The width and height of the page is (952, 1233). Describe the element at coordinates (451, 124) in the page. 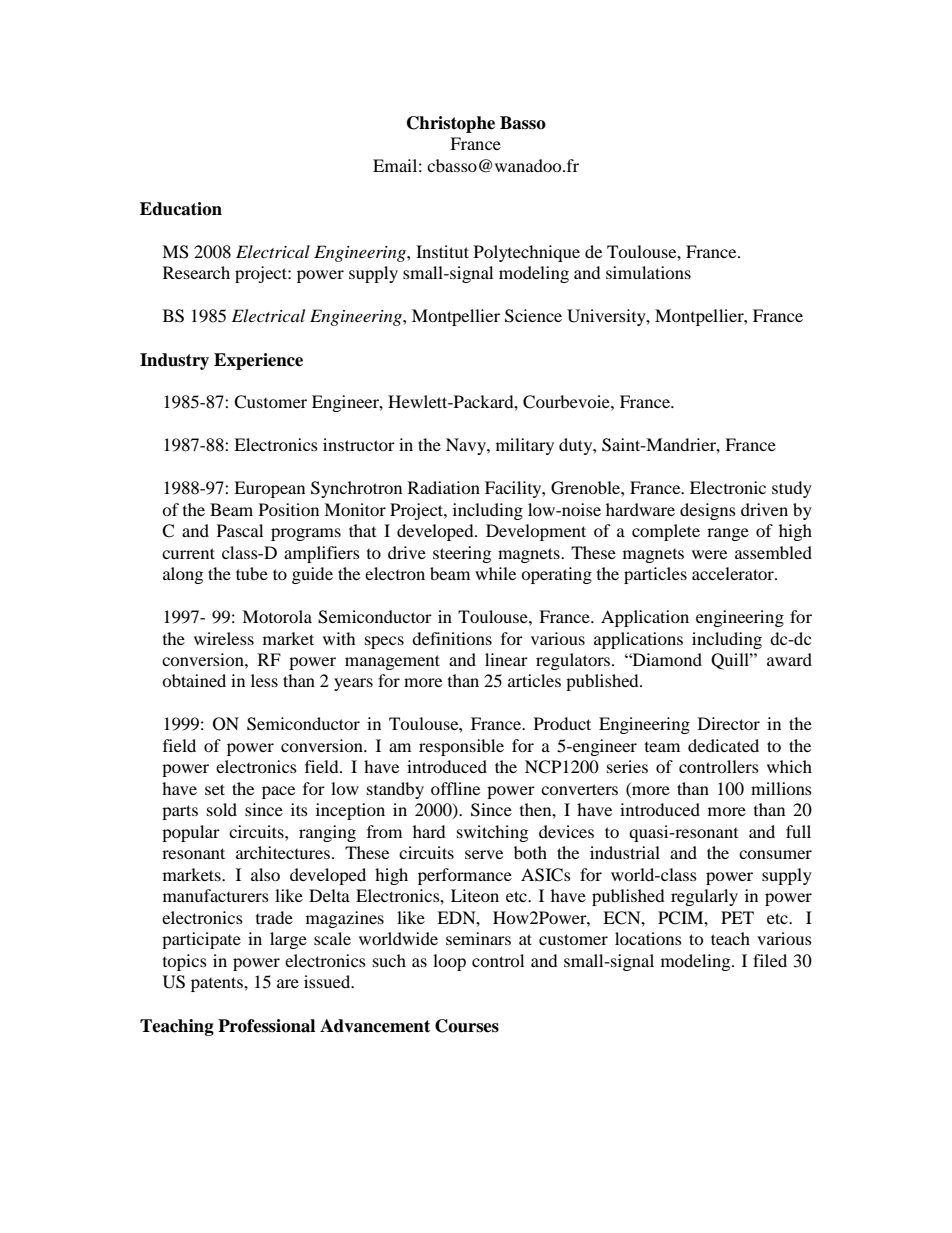

I see `Christophe` at that location.
